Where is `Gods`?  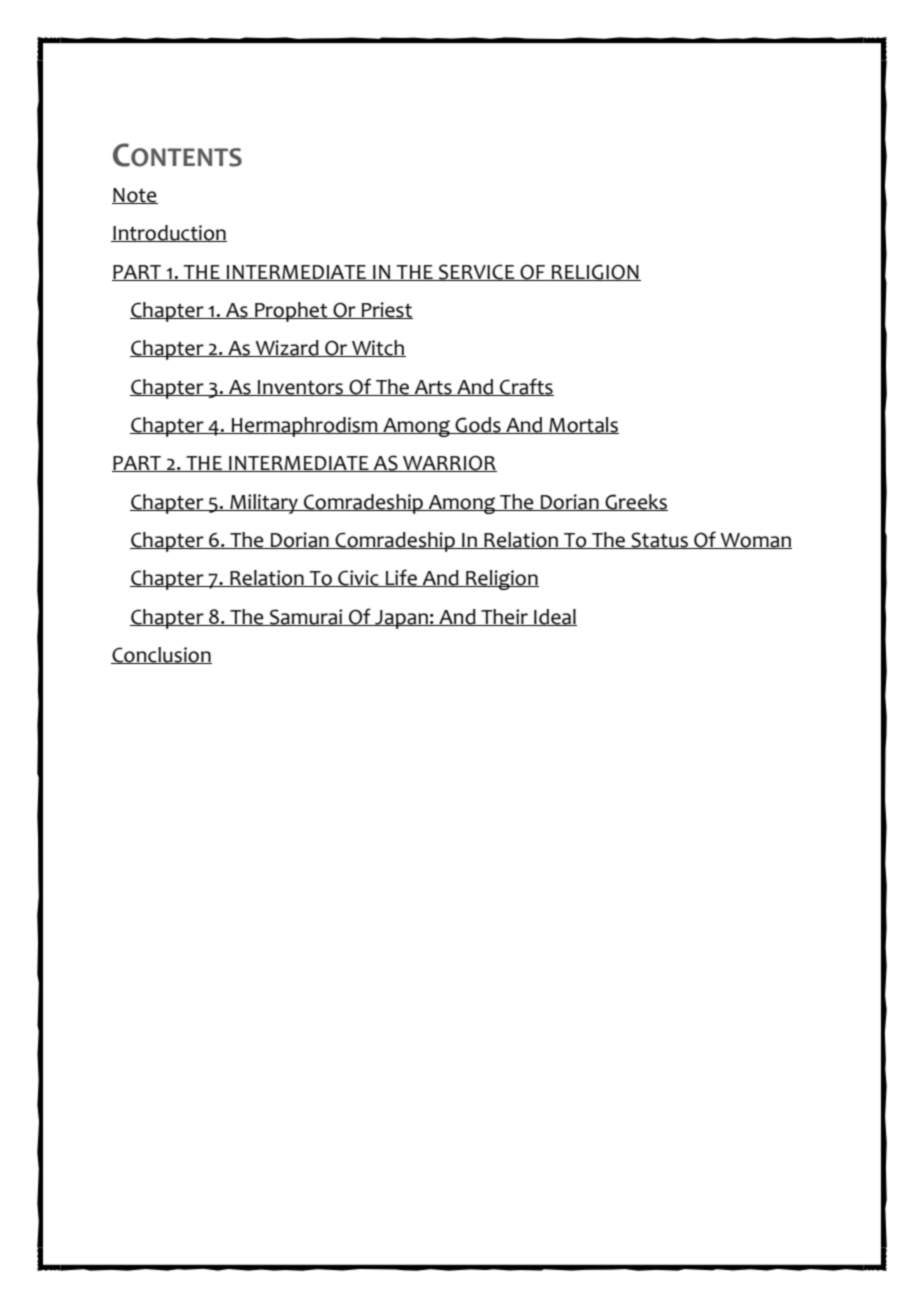
Gods is located at coordinates (478, 425).
